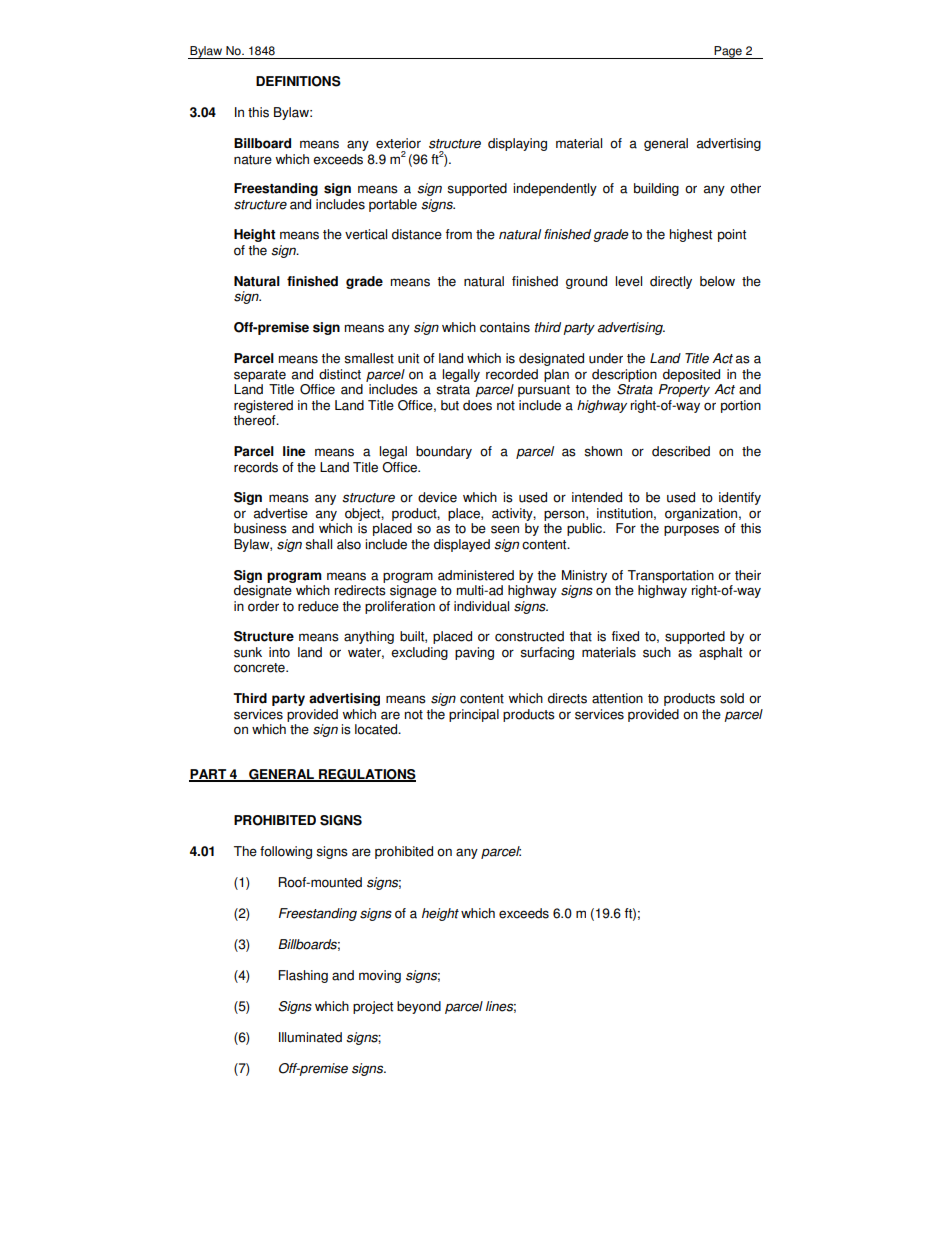  I want to click on purposes, so click(691, 530).
